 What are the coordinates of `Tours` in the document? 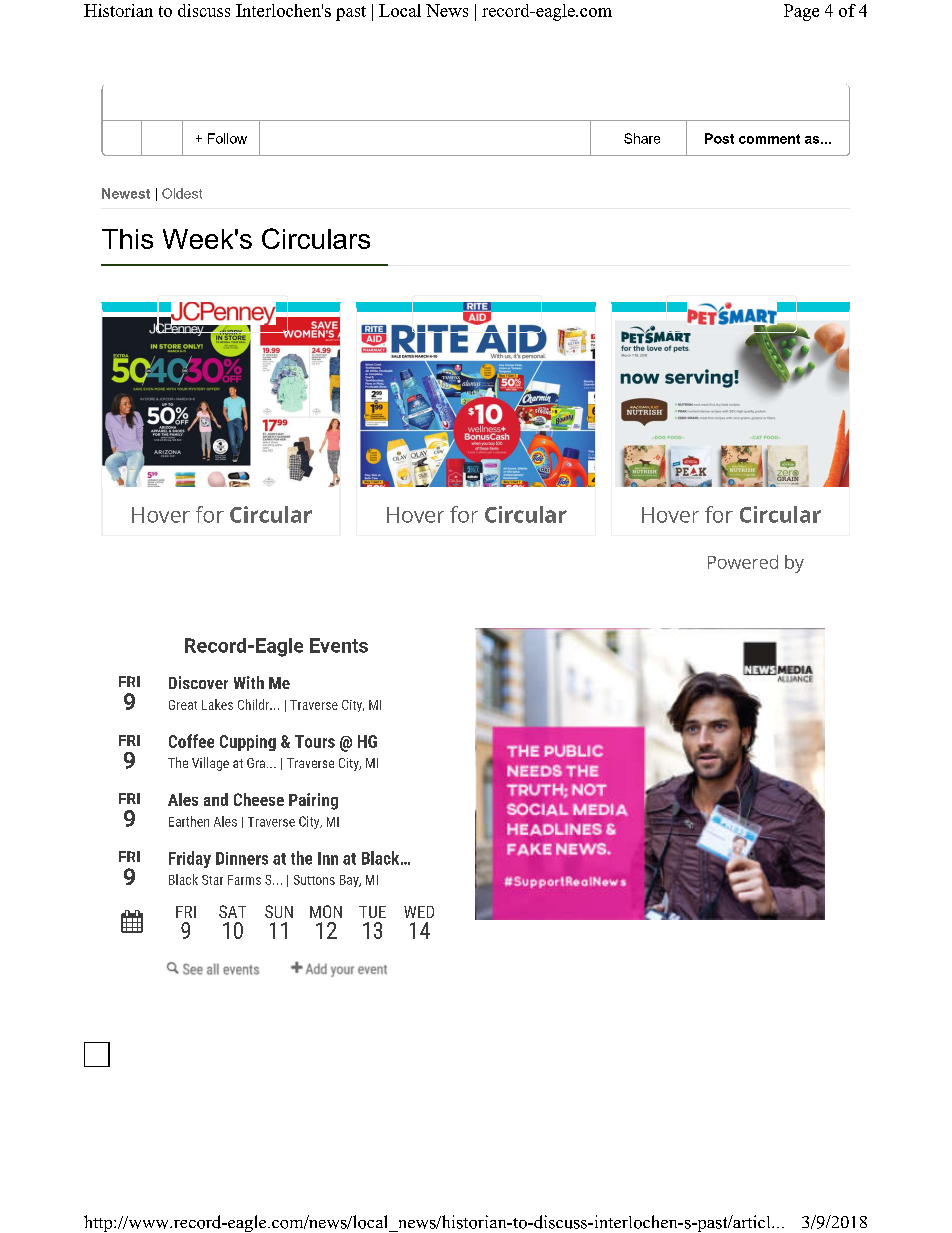 It's located at (315, 741).
